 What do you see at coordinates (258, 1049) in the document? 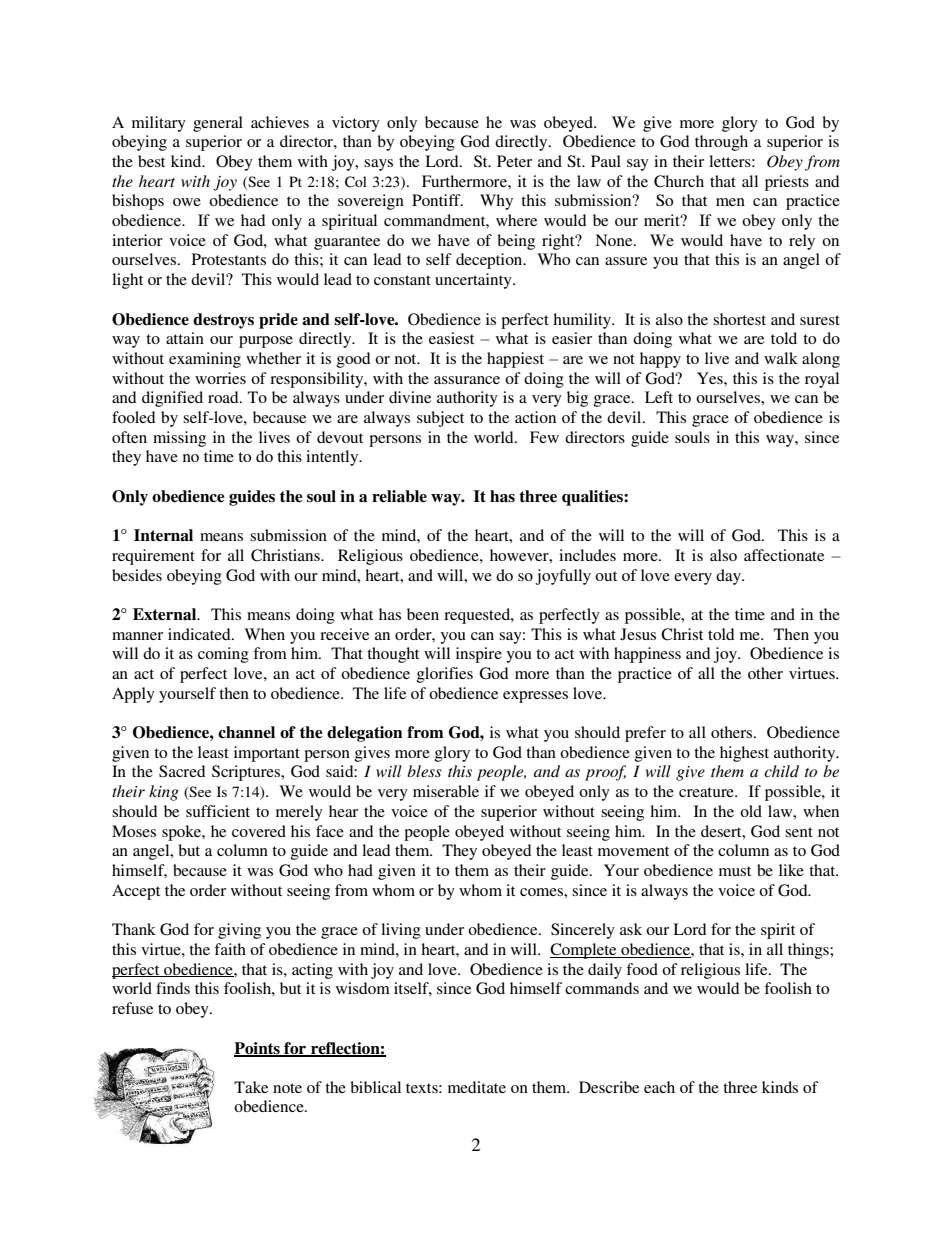
I see `Points` at bounding box center [258, 1049].
